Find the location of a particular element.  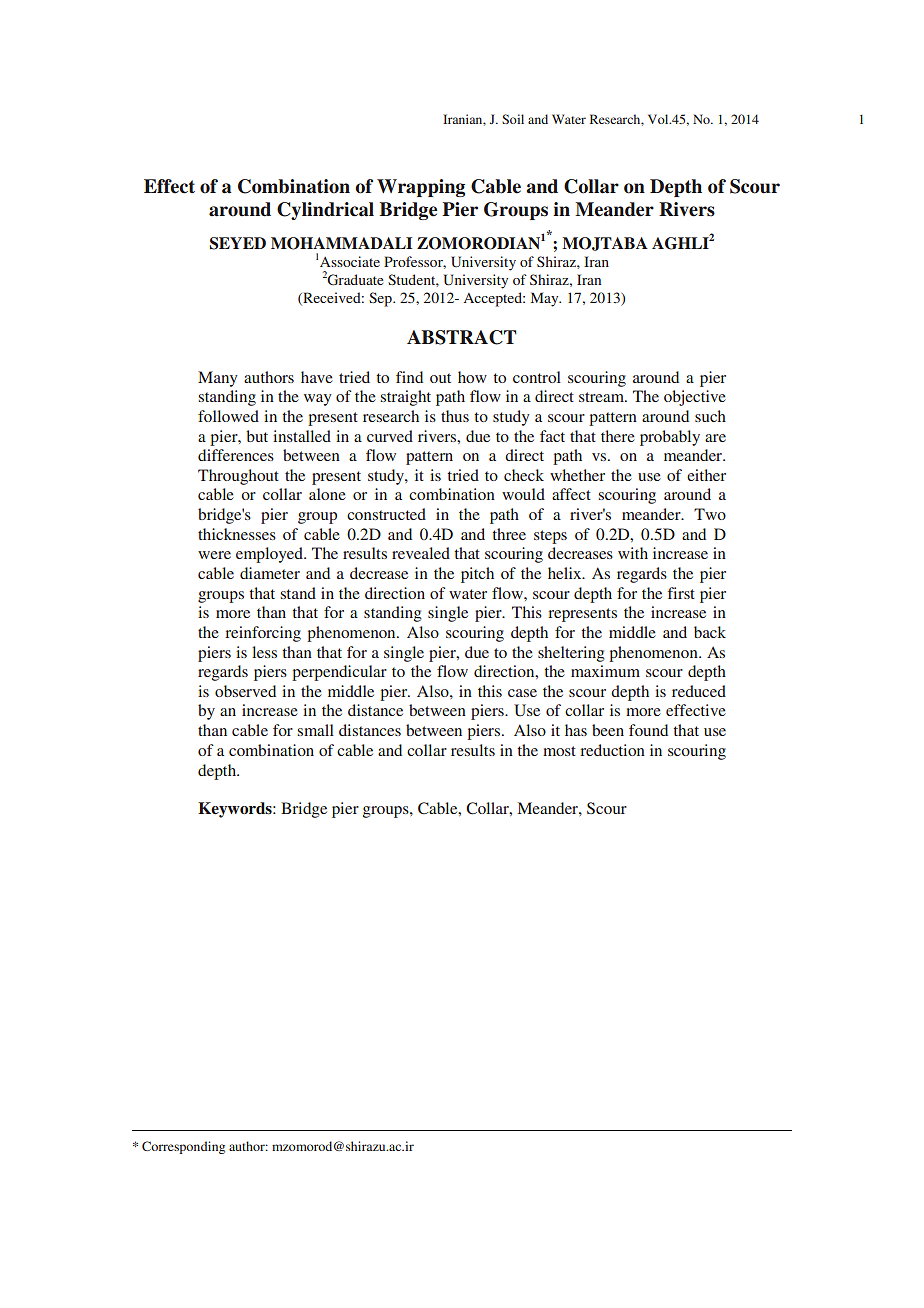

pitch is located at coordinates (477, 575).
